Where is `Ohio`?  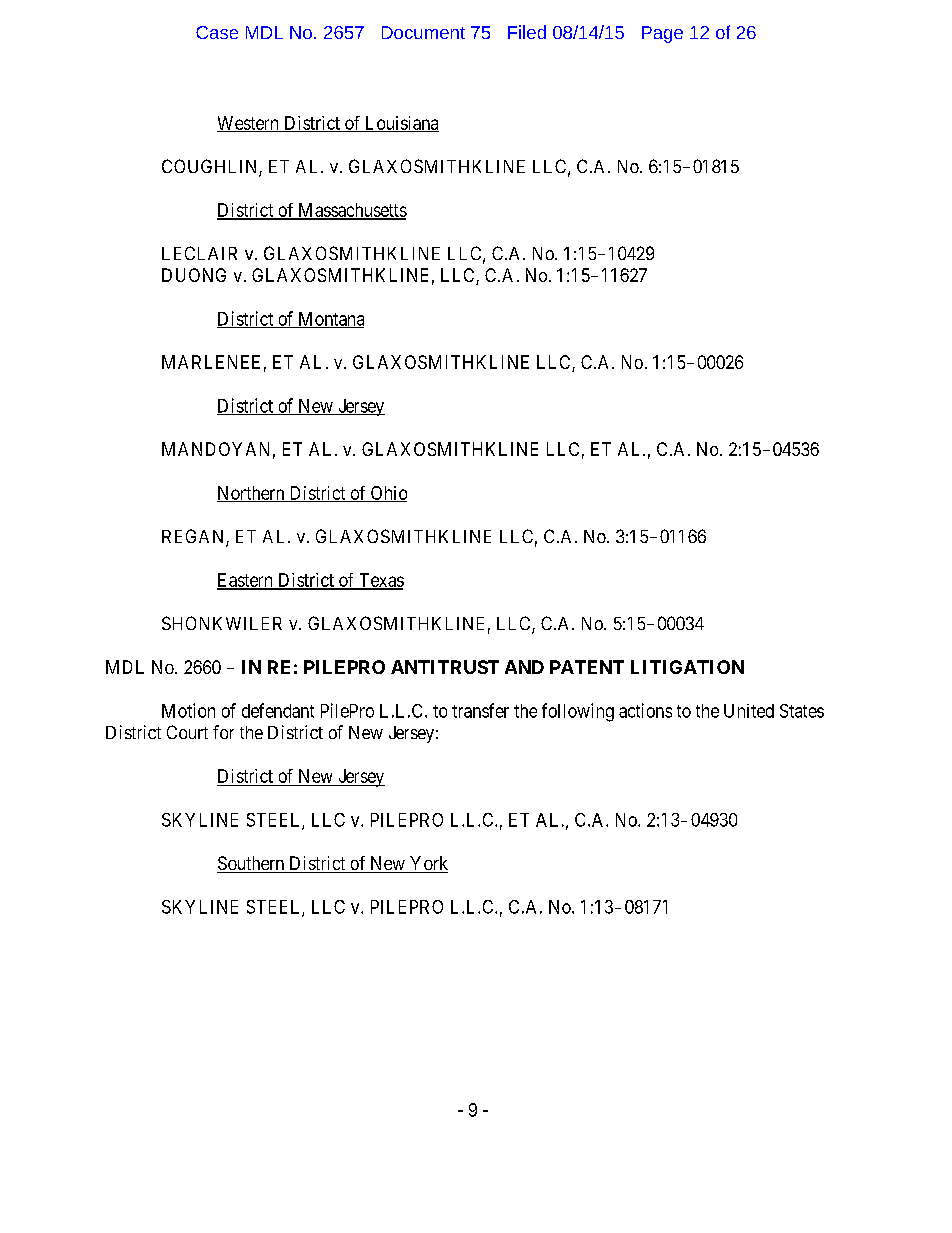
Ohio is located at coordinates (387, 494).
